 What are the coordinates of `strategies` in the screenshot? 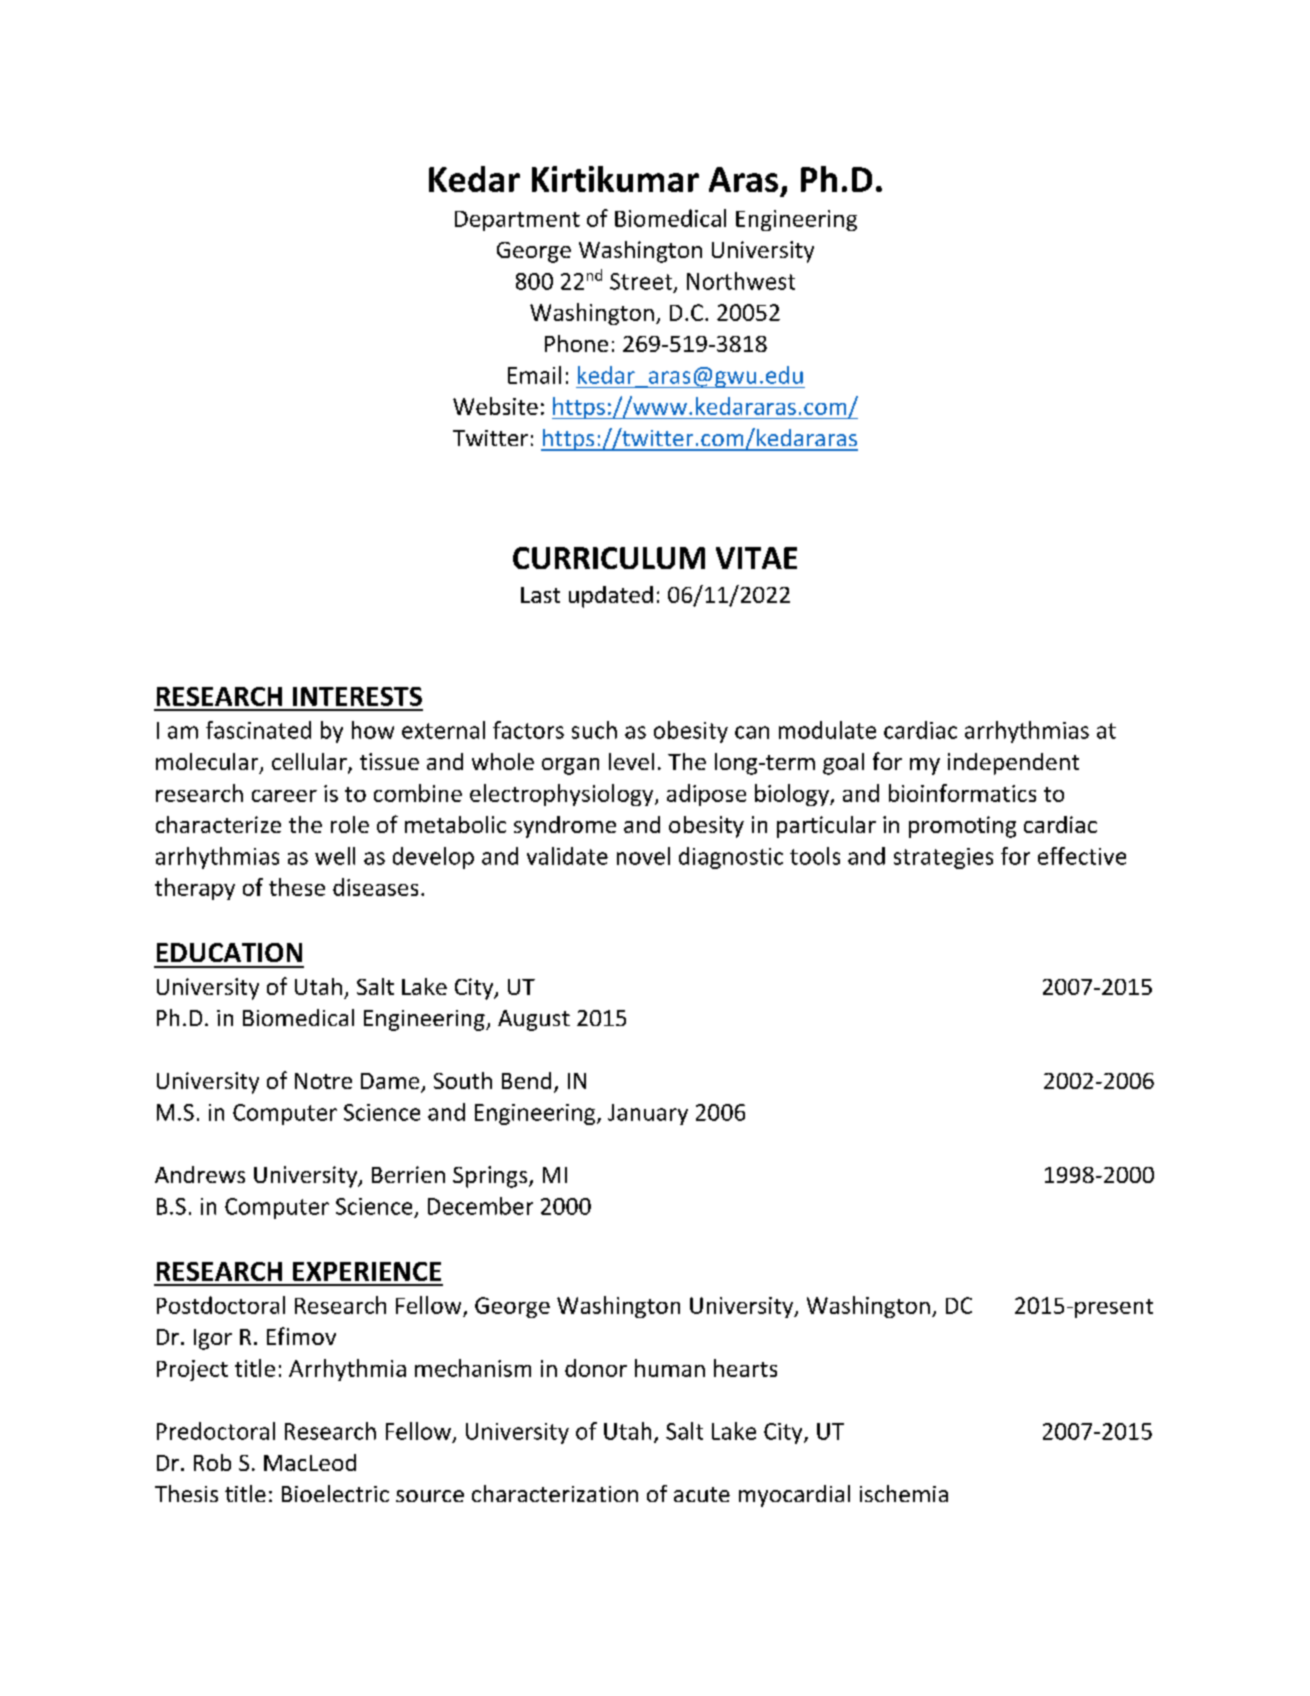 It's located at (943, 858).
